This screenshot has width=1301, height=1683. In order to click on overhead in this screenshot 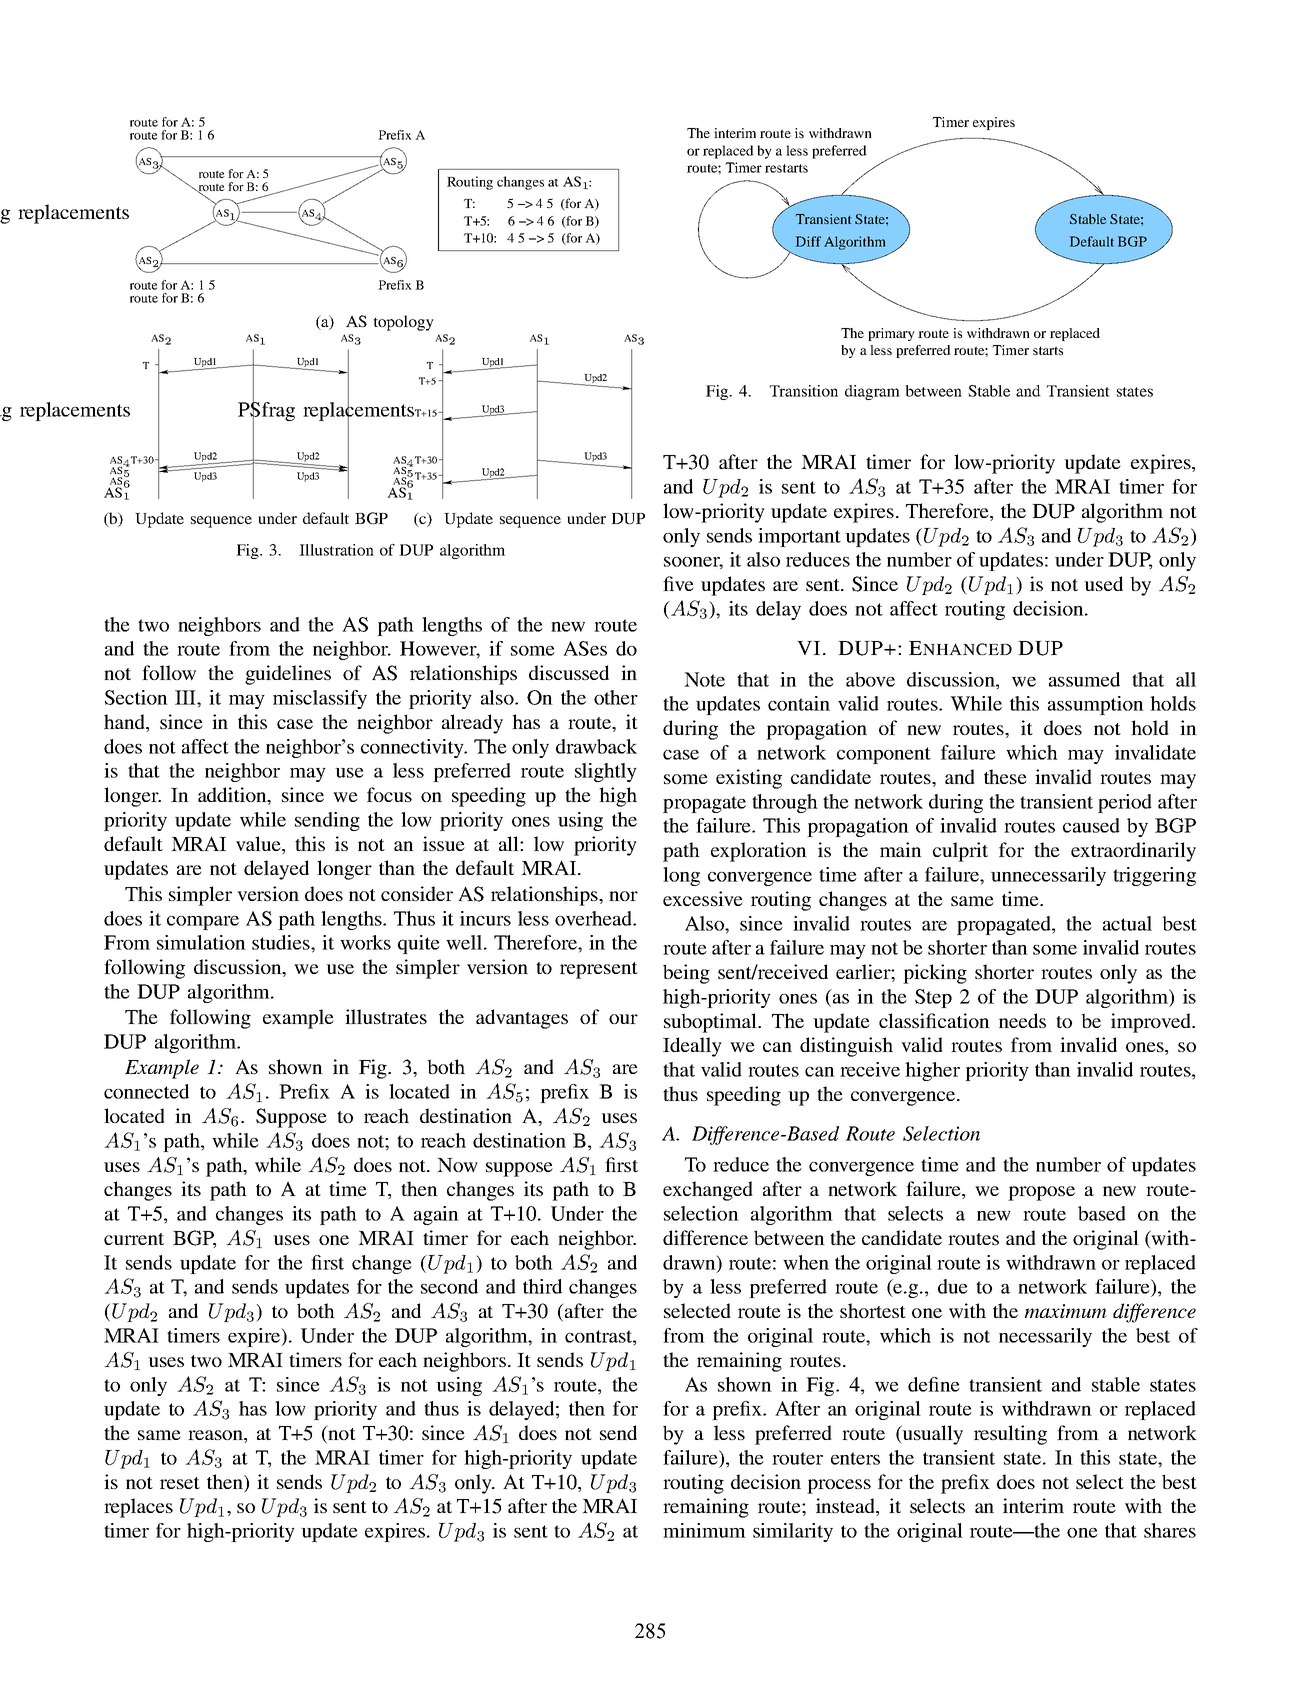, I will do `click(594, 918)`.
